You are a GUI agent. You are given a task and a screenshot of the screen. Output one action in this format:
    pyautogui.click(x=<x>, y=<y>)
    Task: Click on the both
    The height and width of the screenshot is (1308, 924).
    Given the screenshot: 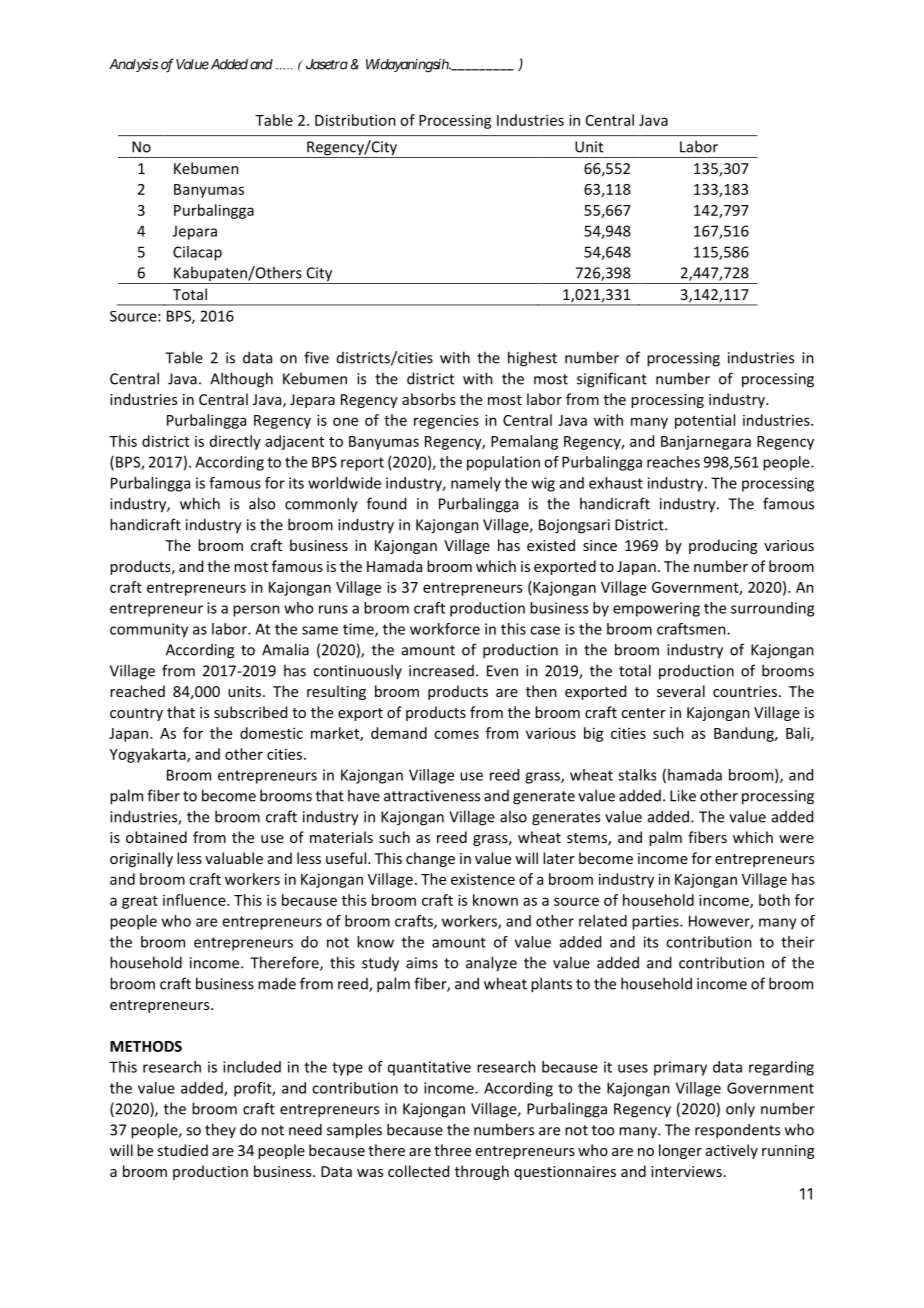 What is the action you would take?
    pyautogui.click(x=774, y=900)
